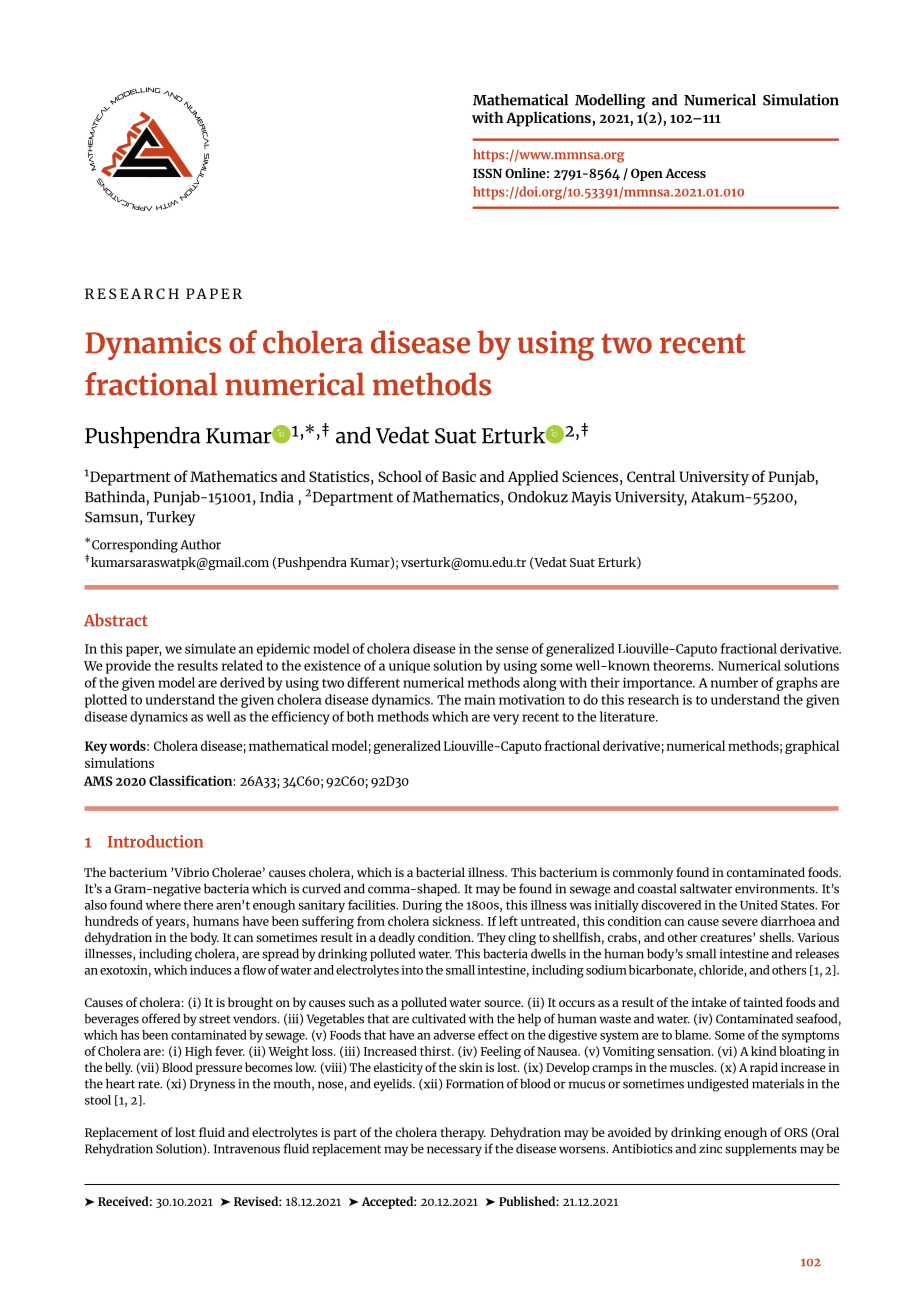 This page has height=1308, width=924. I want to click on Access, so click(685, 173).
